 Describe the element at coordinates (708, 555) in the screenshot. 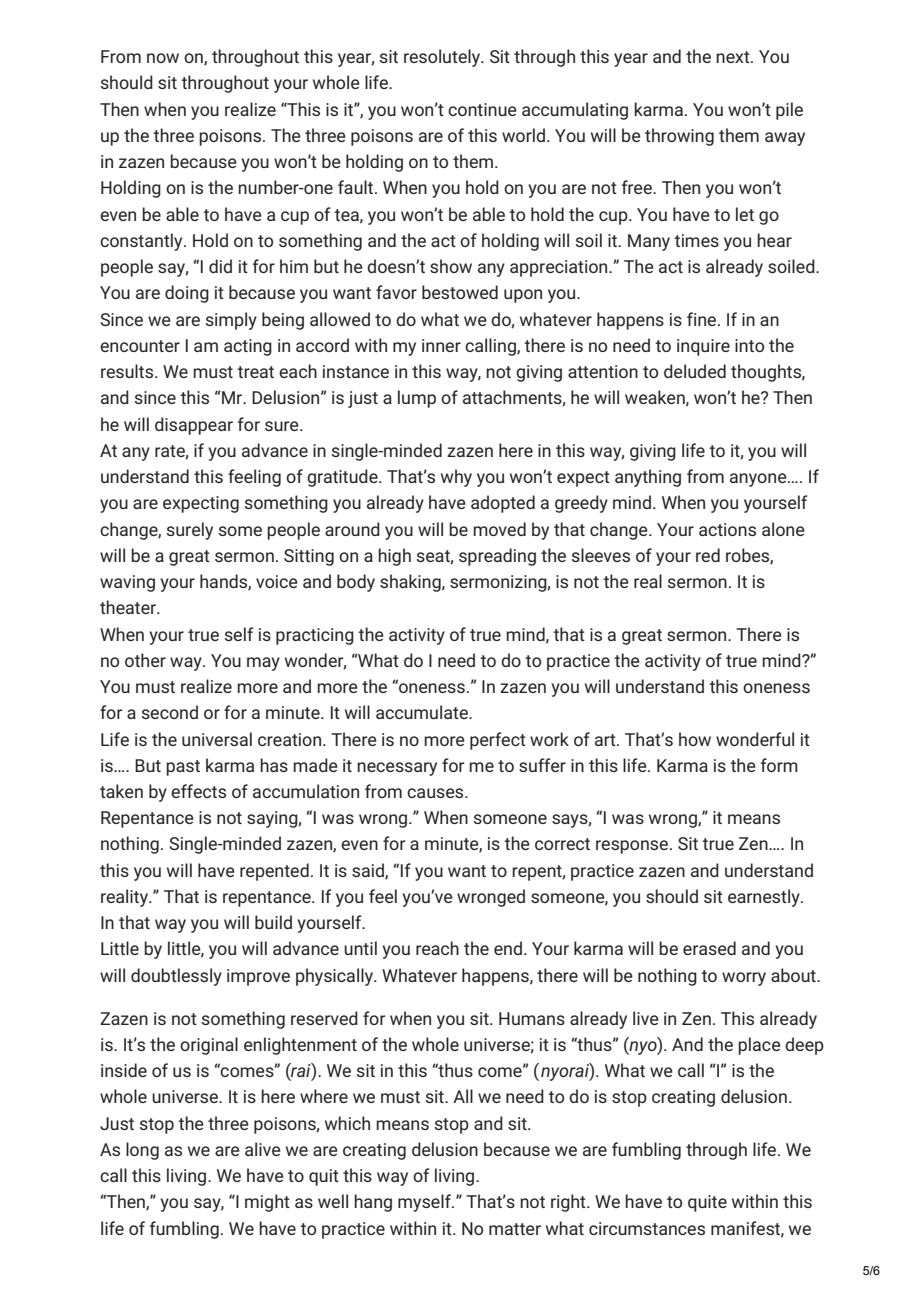

I see `red` at that location.
